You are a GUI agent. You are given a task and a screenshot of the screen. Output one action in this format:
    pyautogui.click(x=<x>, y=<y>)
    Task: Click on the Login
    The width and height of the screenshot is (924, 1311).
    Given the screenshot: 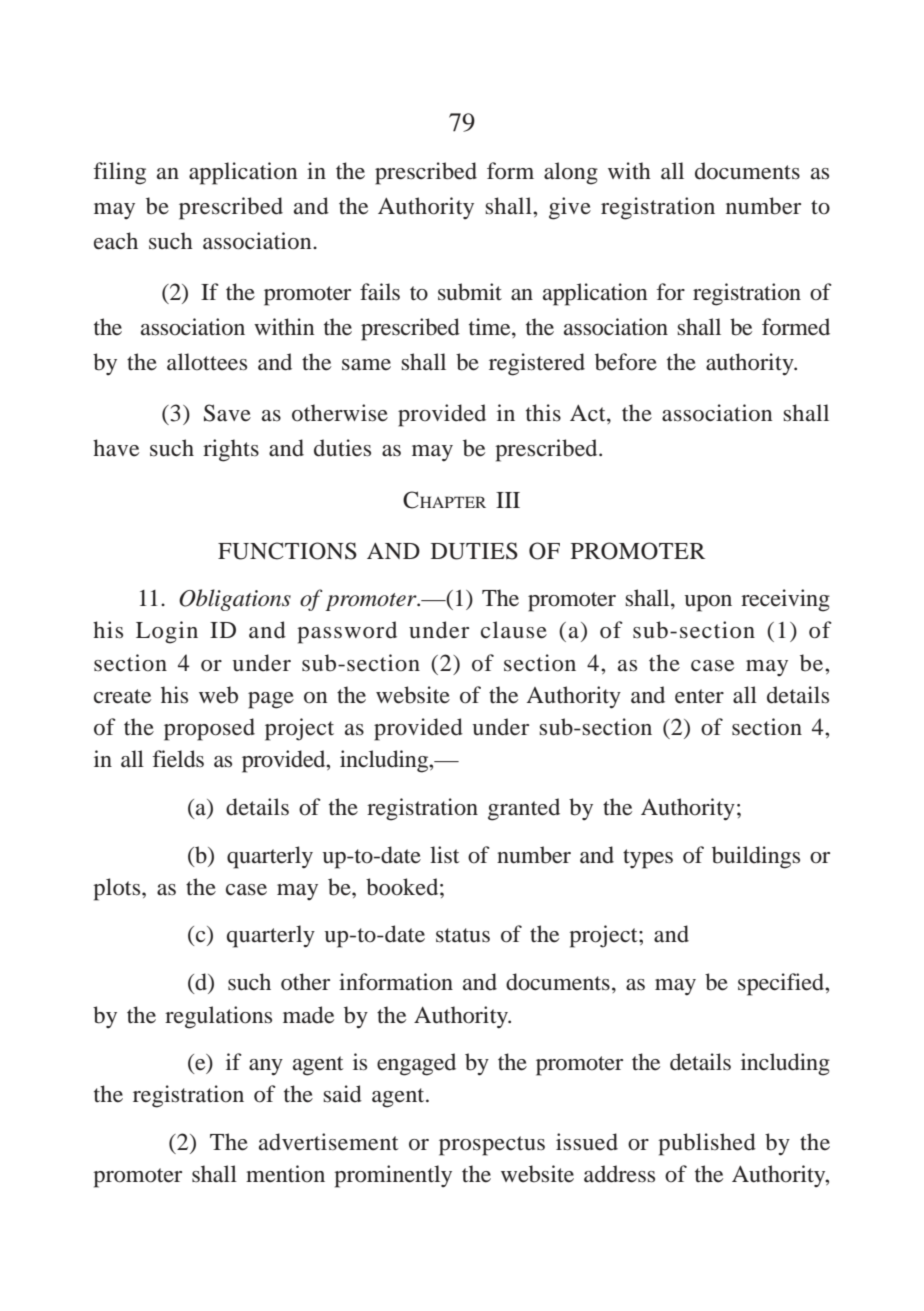 What is the action you would take?
    pyautogui.click(x=167, y=632)
